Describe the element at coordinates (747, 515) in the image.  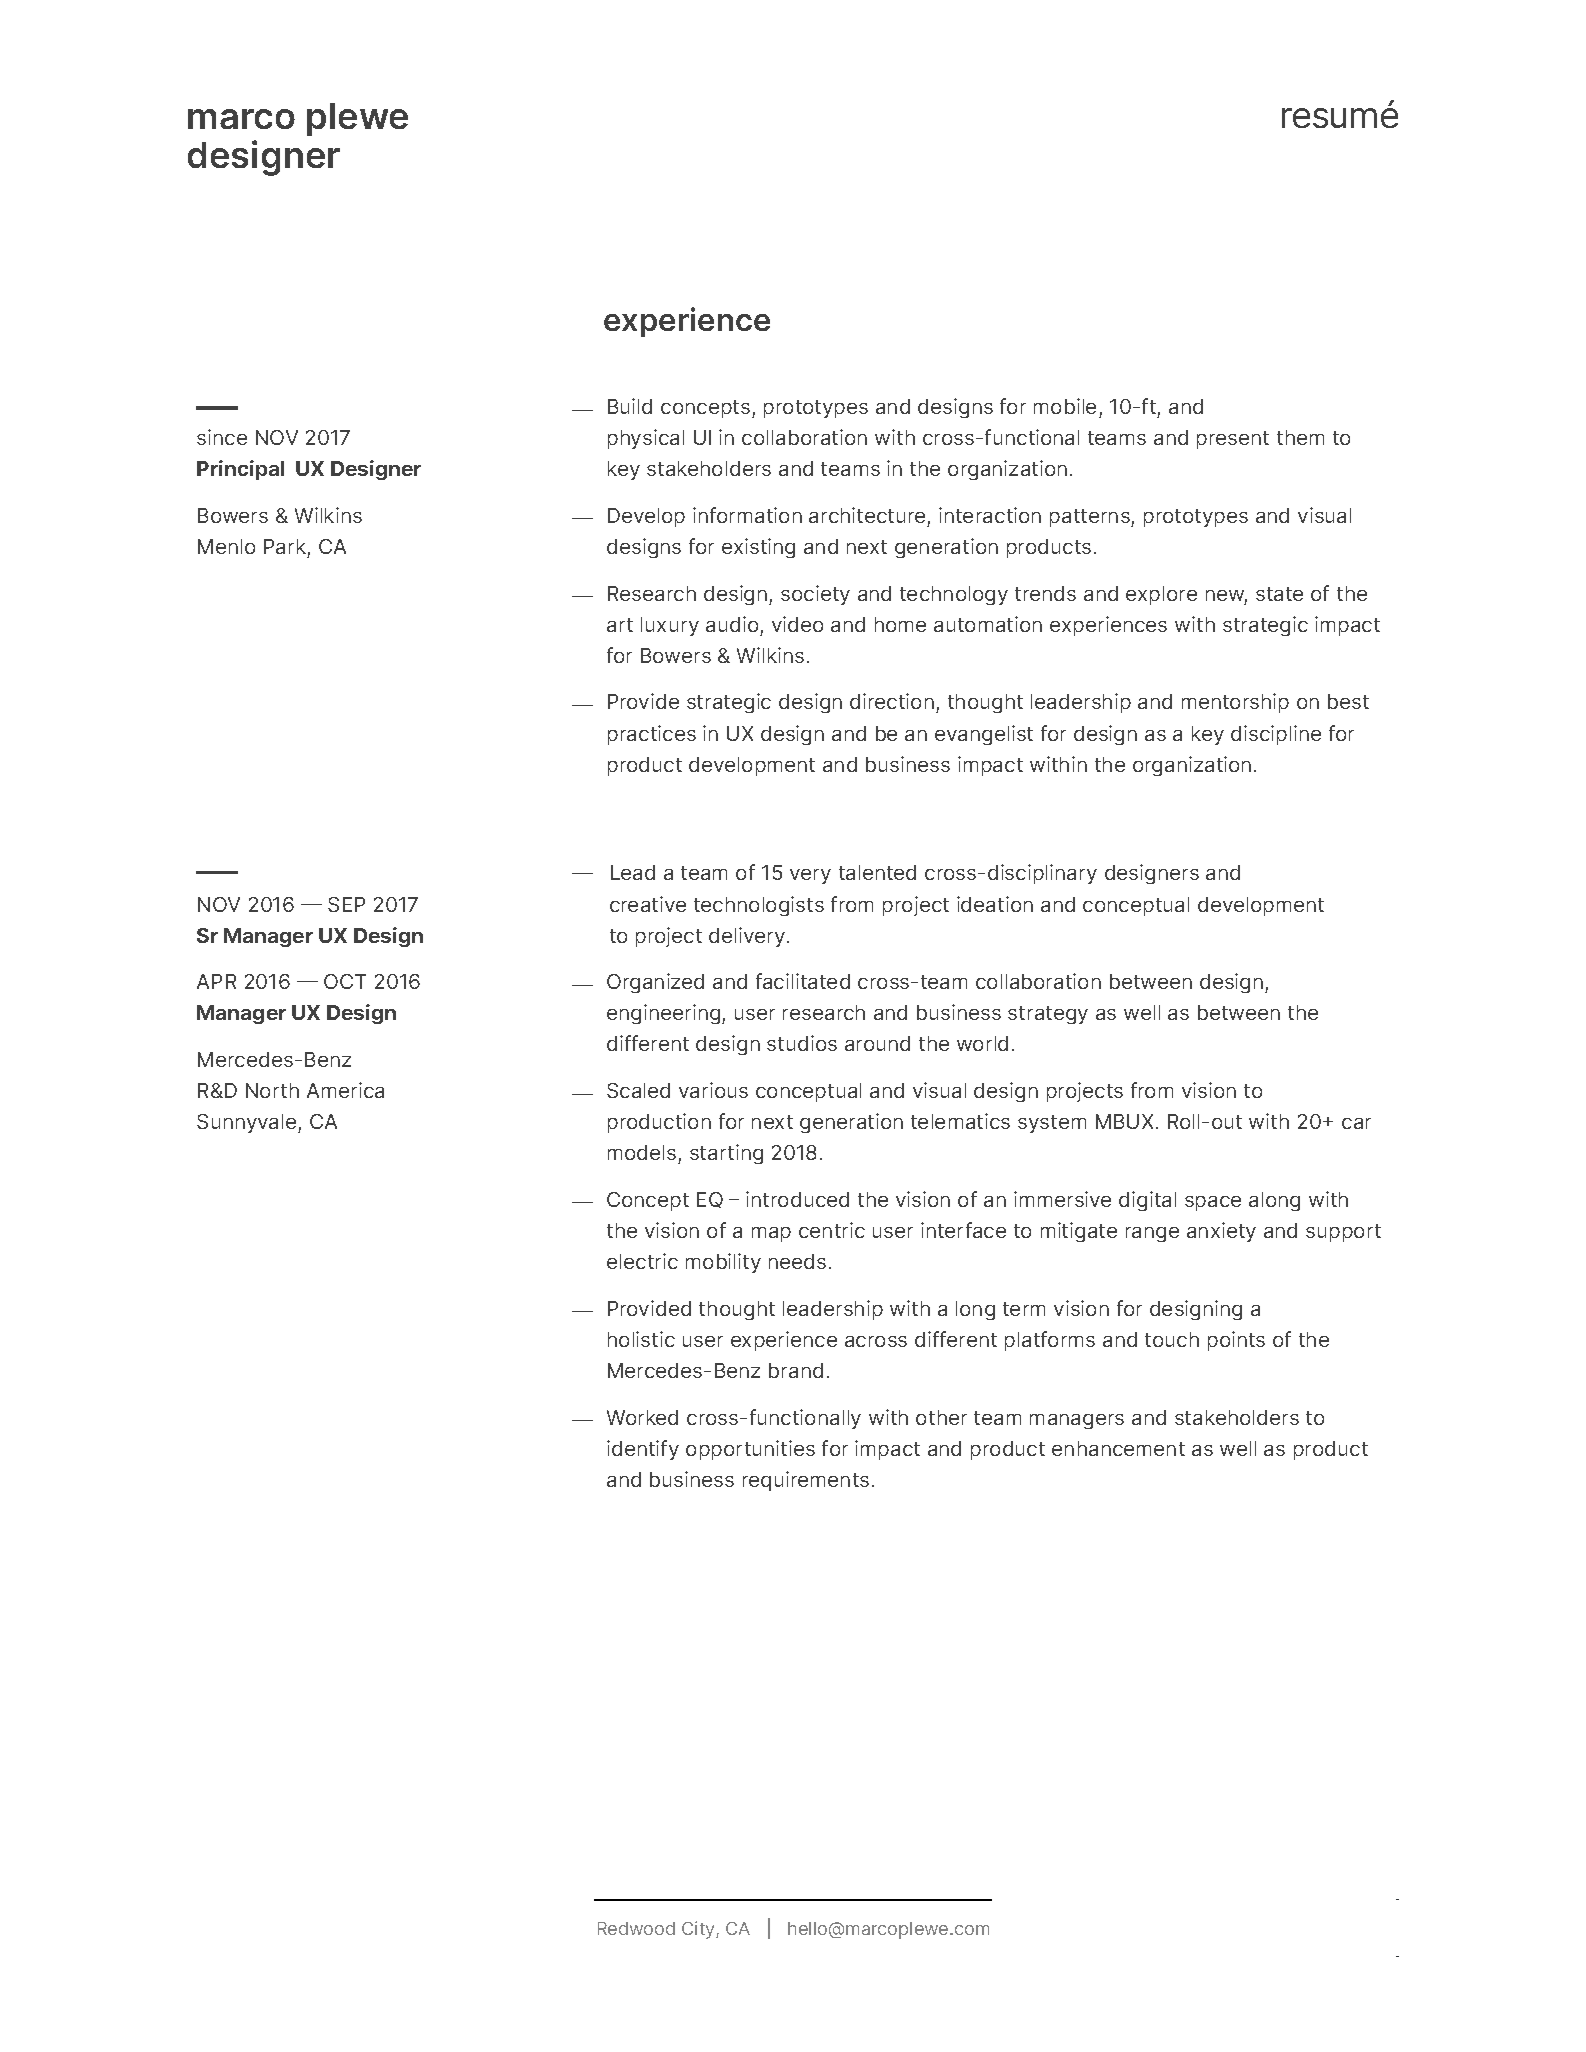
I see `information` at that location.
